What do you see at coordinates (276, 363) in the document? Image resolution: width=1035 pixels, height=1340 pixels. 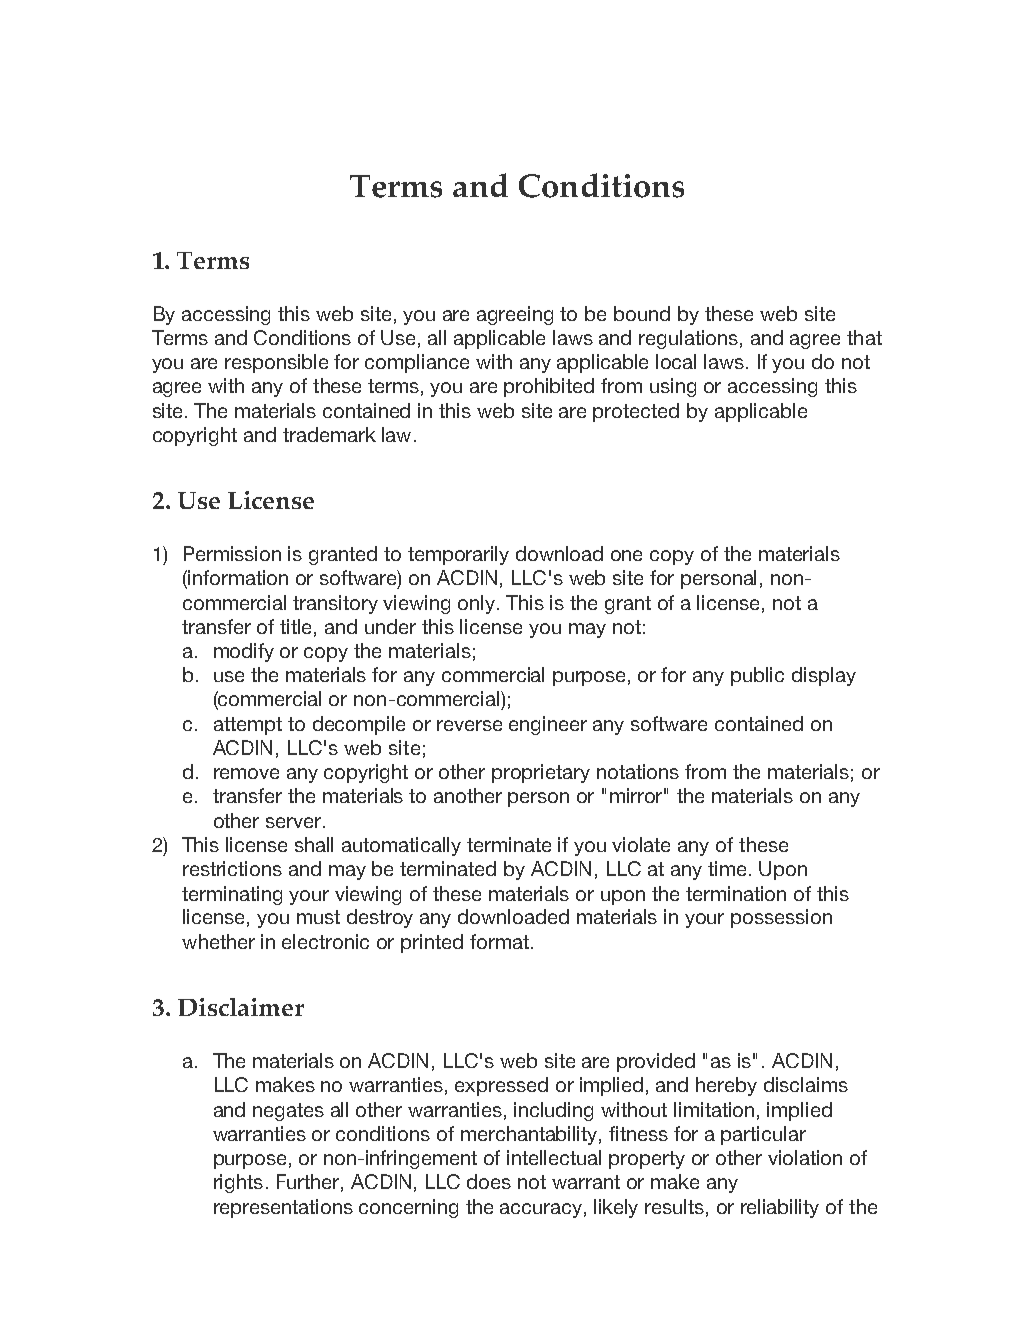 I see `responsible` at bounding box center [276, 363].
